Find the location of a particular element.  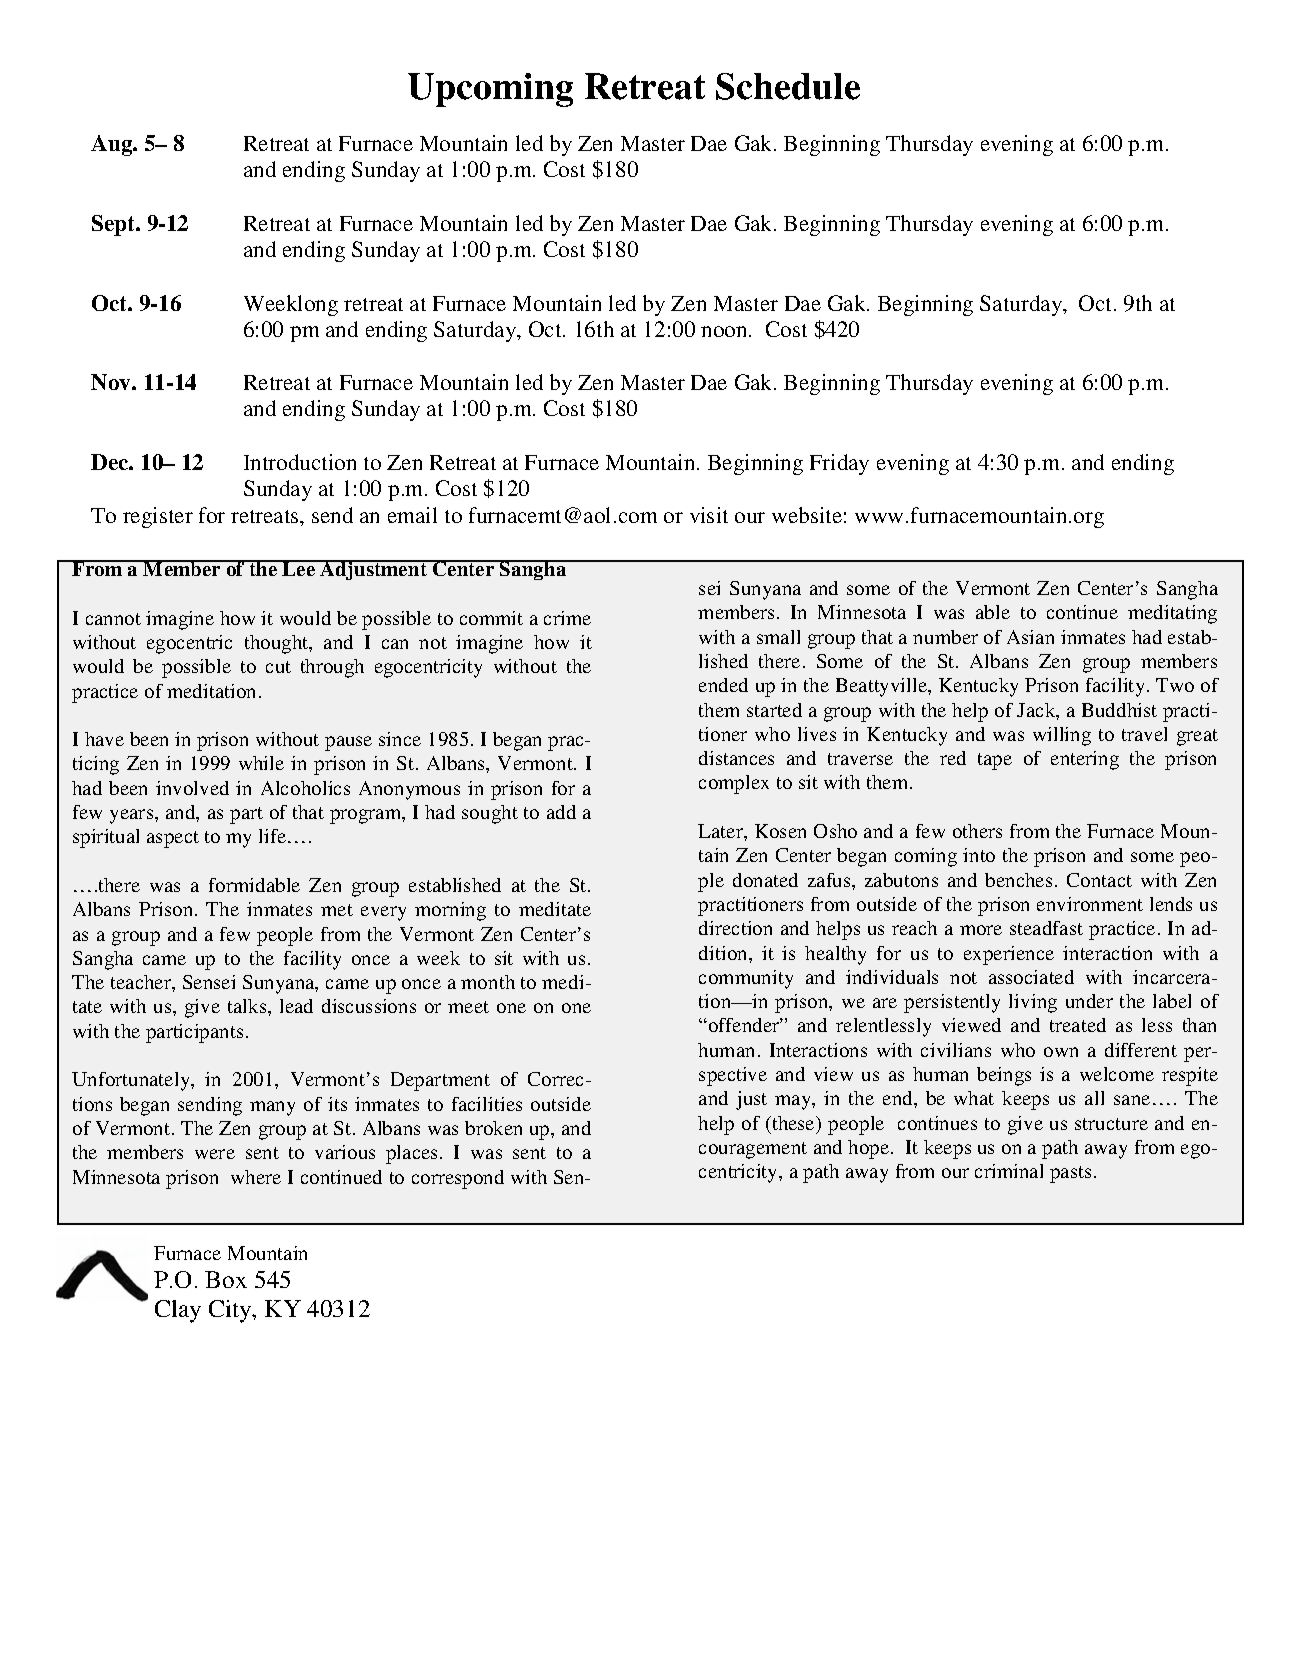

Schedule is located at coordinates (788, 86).
